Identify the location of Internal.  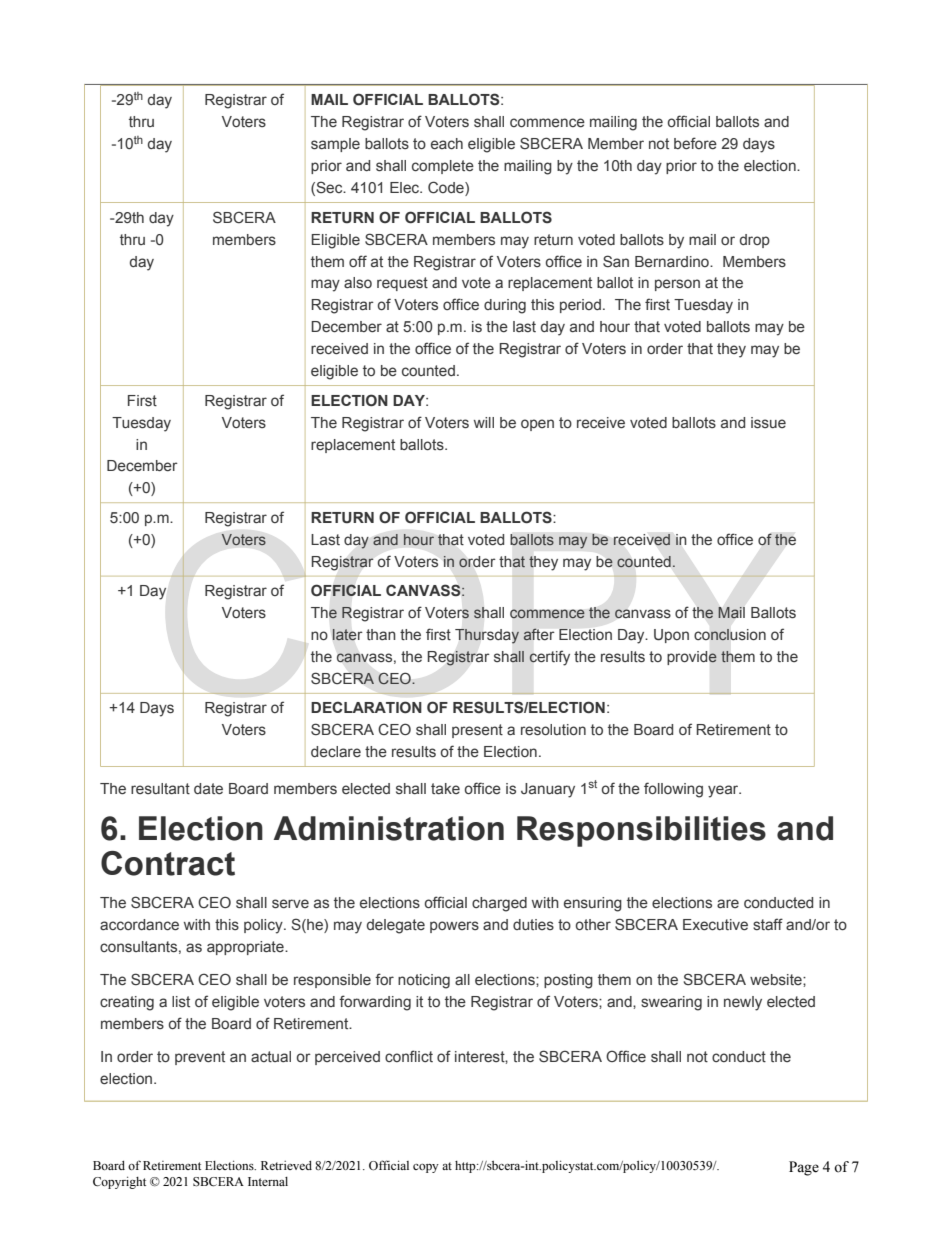
(268, 1181).
